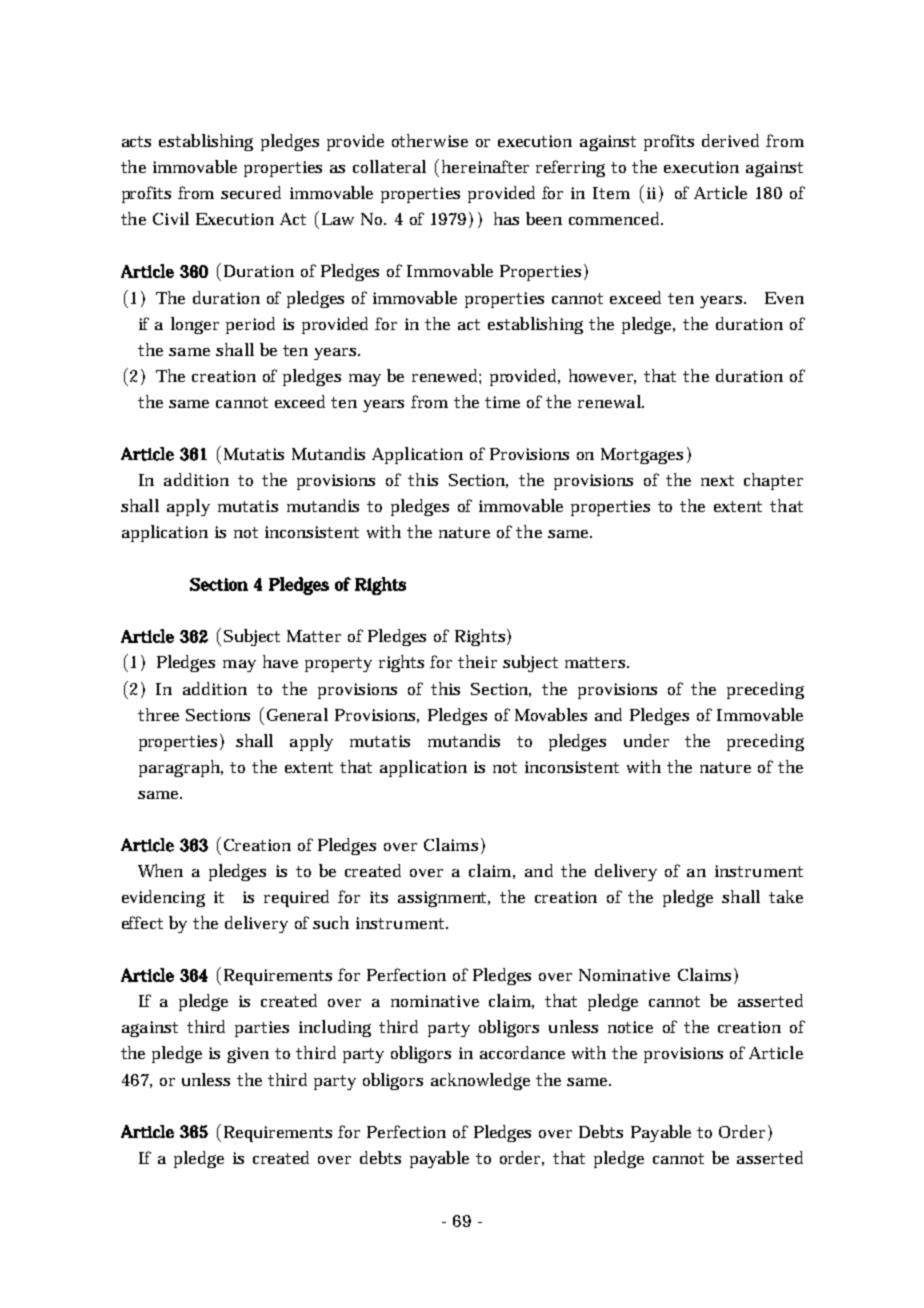 The image size is (924, 1308). What do you see at coordinates (251, 192) in the screenshot?
I see `secured` at bounding box center [251, 192].
